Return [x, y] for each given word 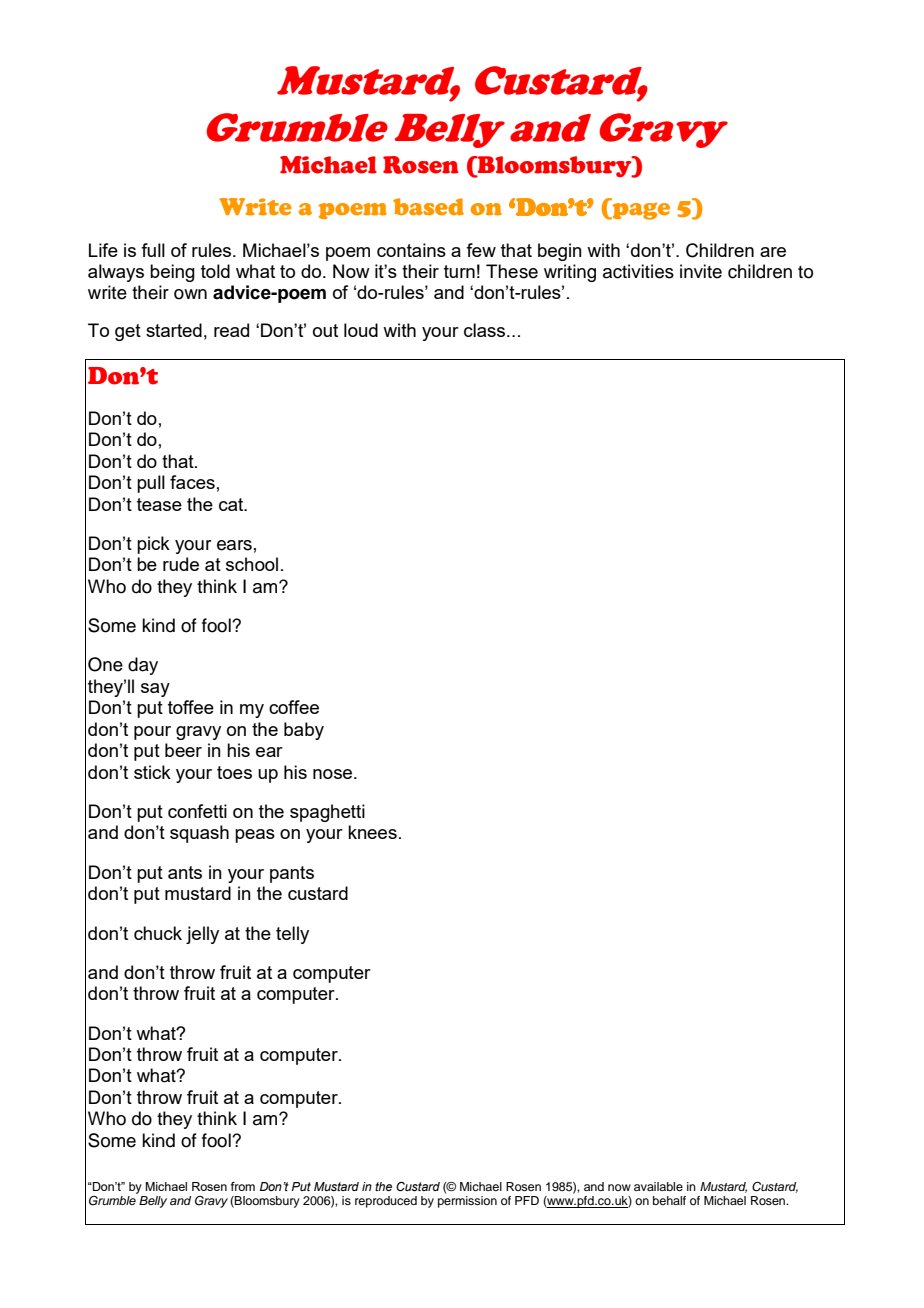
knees [372, 832]
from [242, 1186]
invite [701, 271]
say [155, 690]
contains [411, 250]
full [153, 250]
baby [304, 731]
